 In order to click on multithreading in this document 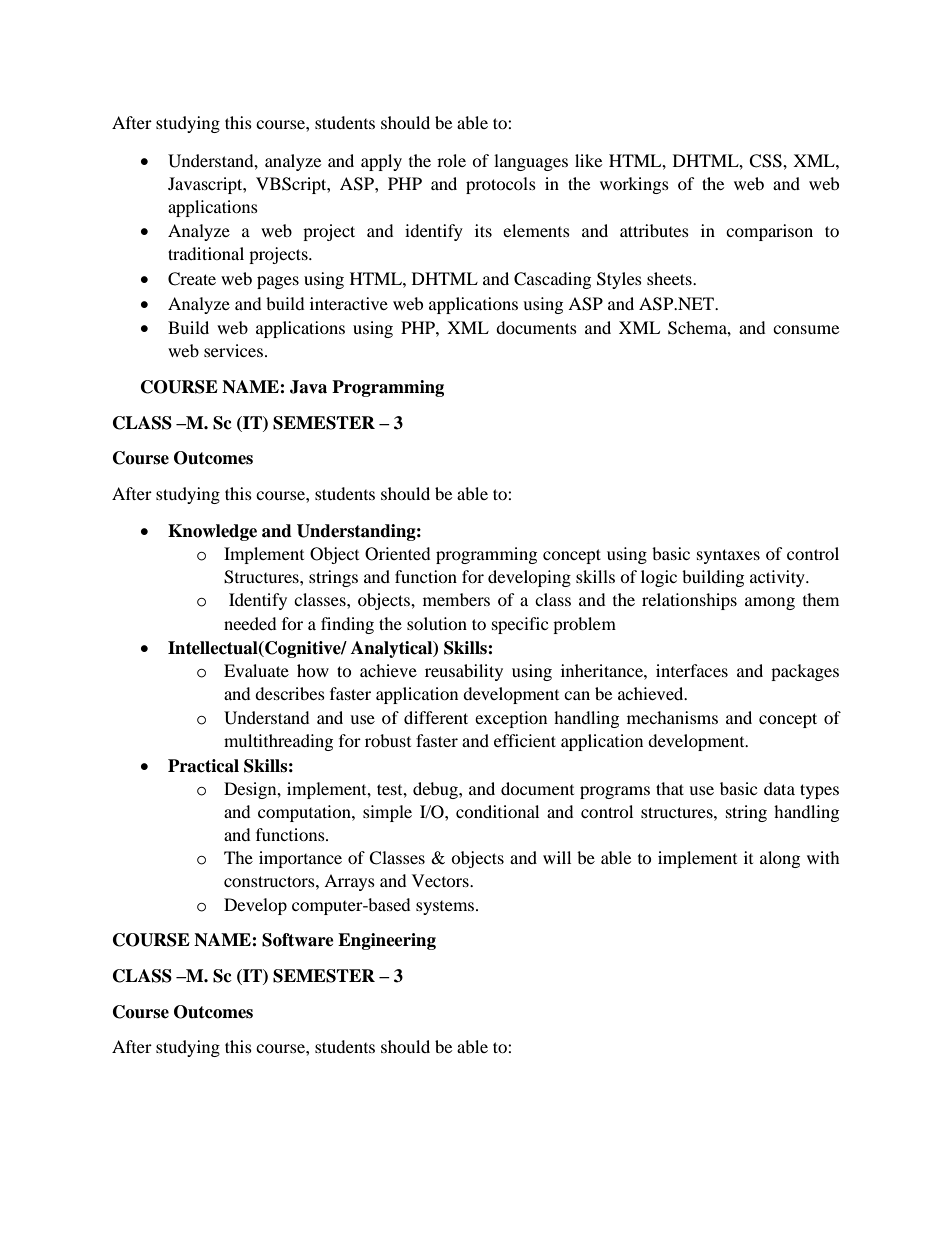, I will do `click(278, 742)`.
